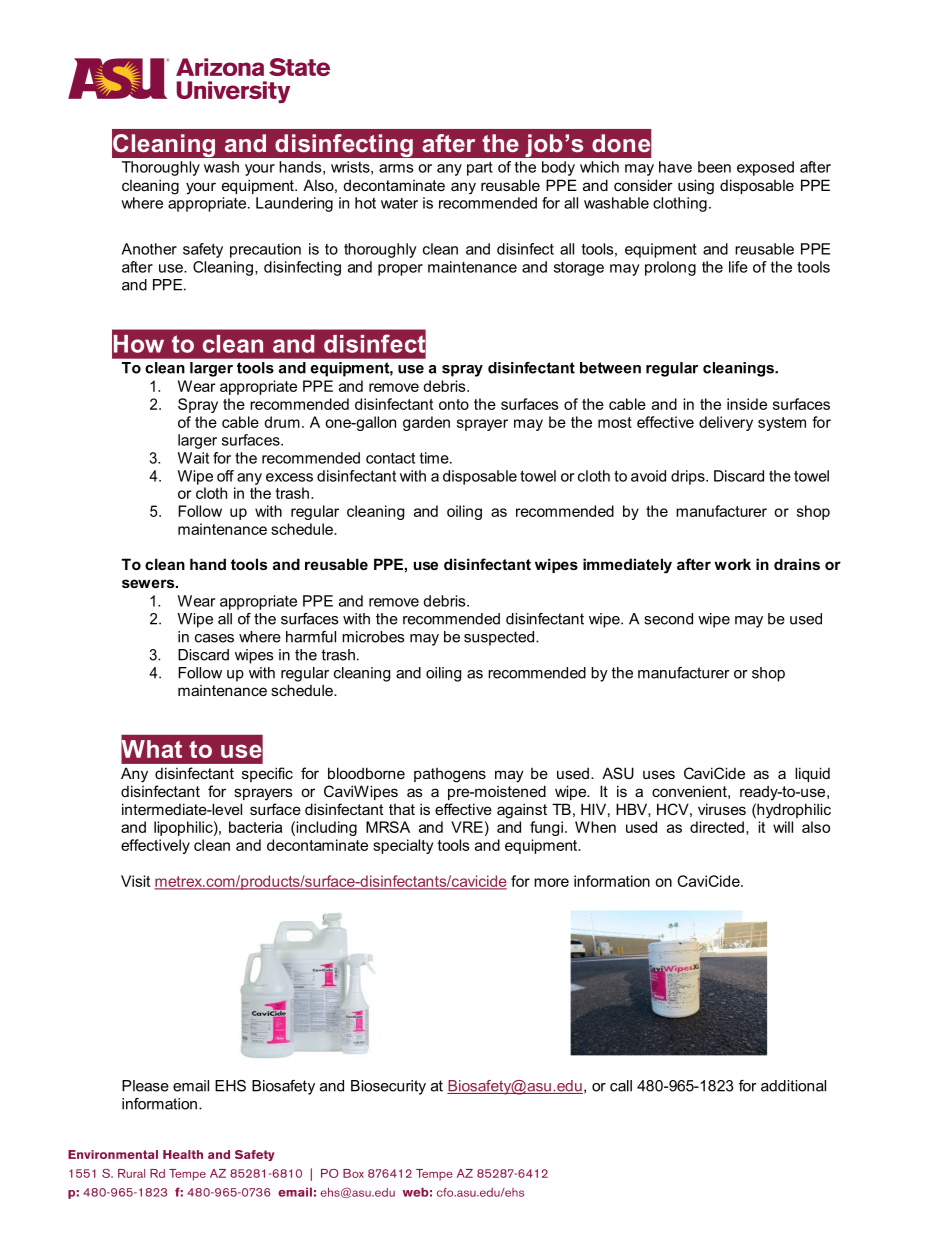  What do you see at coordinates (225, 476) in the image?
I see `off` at bounding box center [225, 476].
